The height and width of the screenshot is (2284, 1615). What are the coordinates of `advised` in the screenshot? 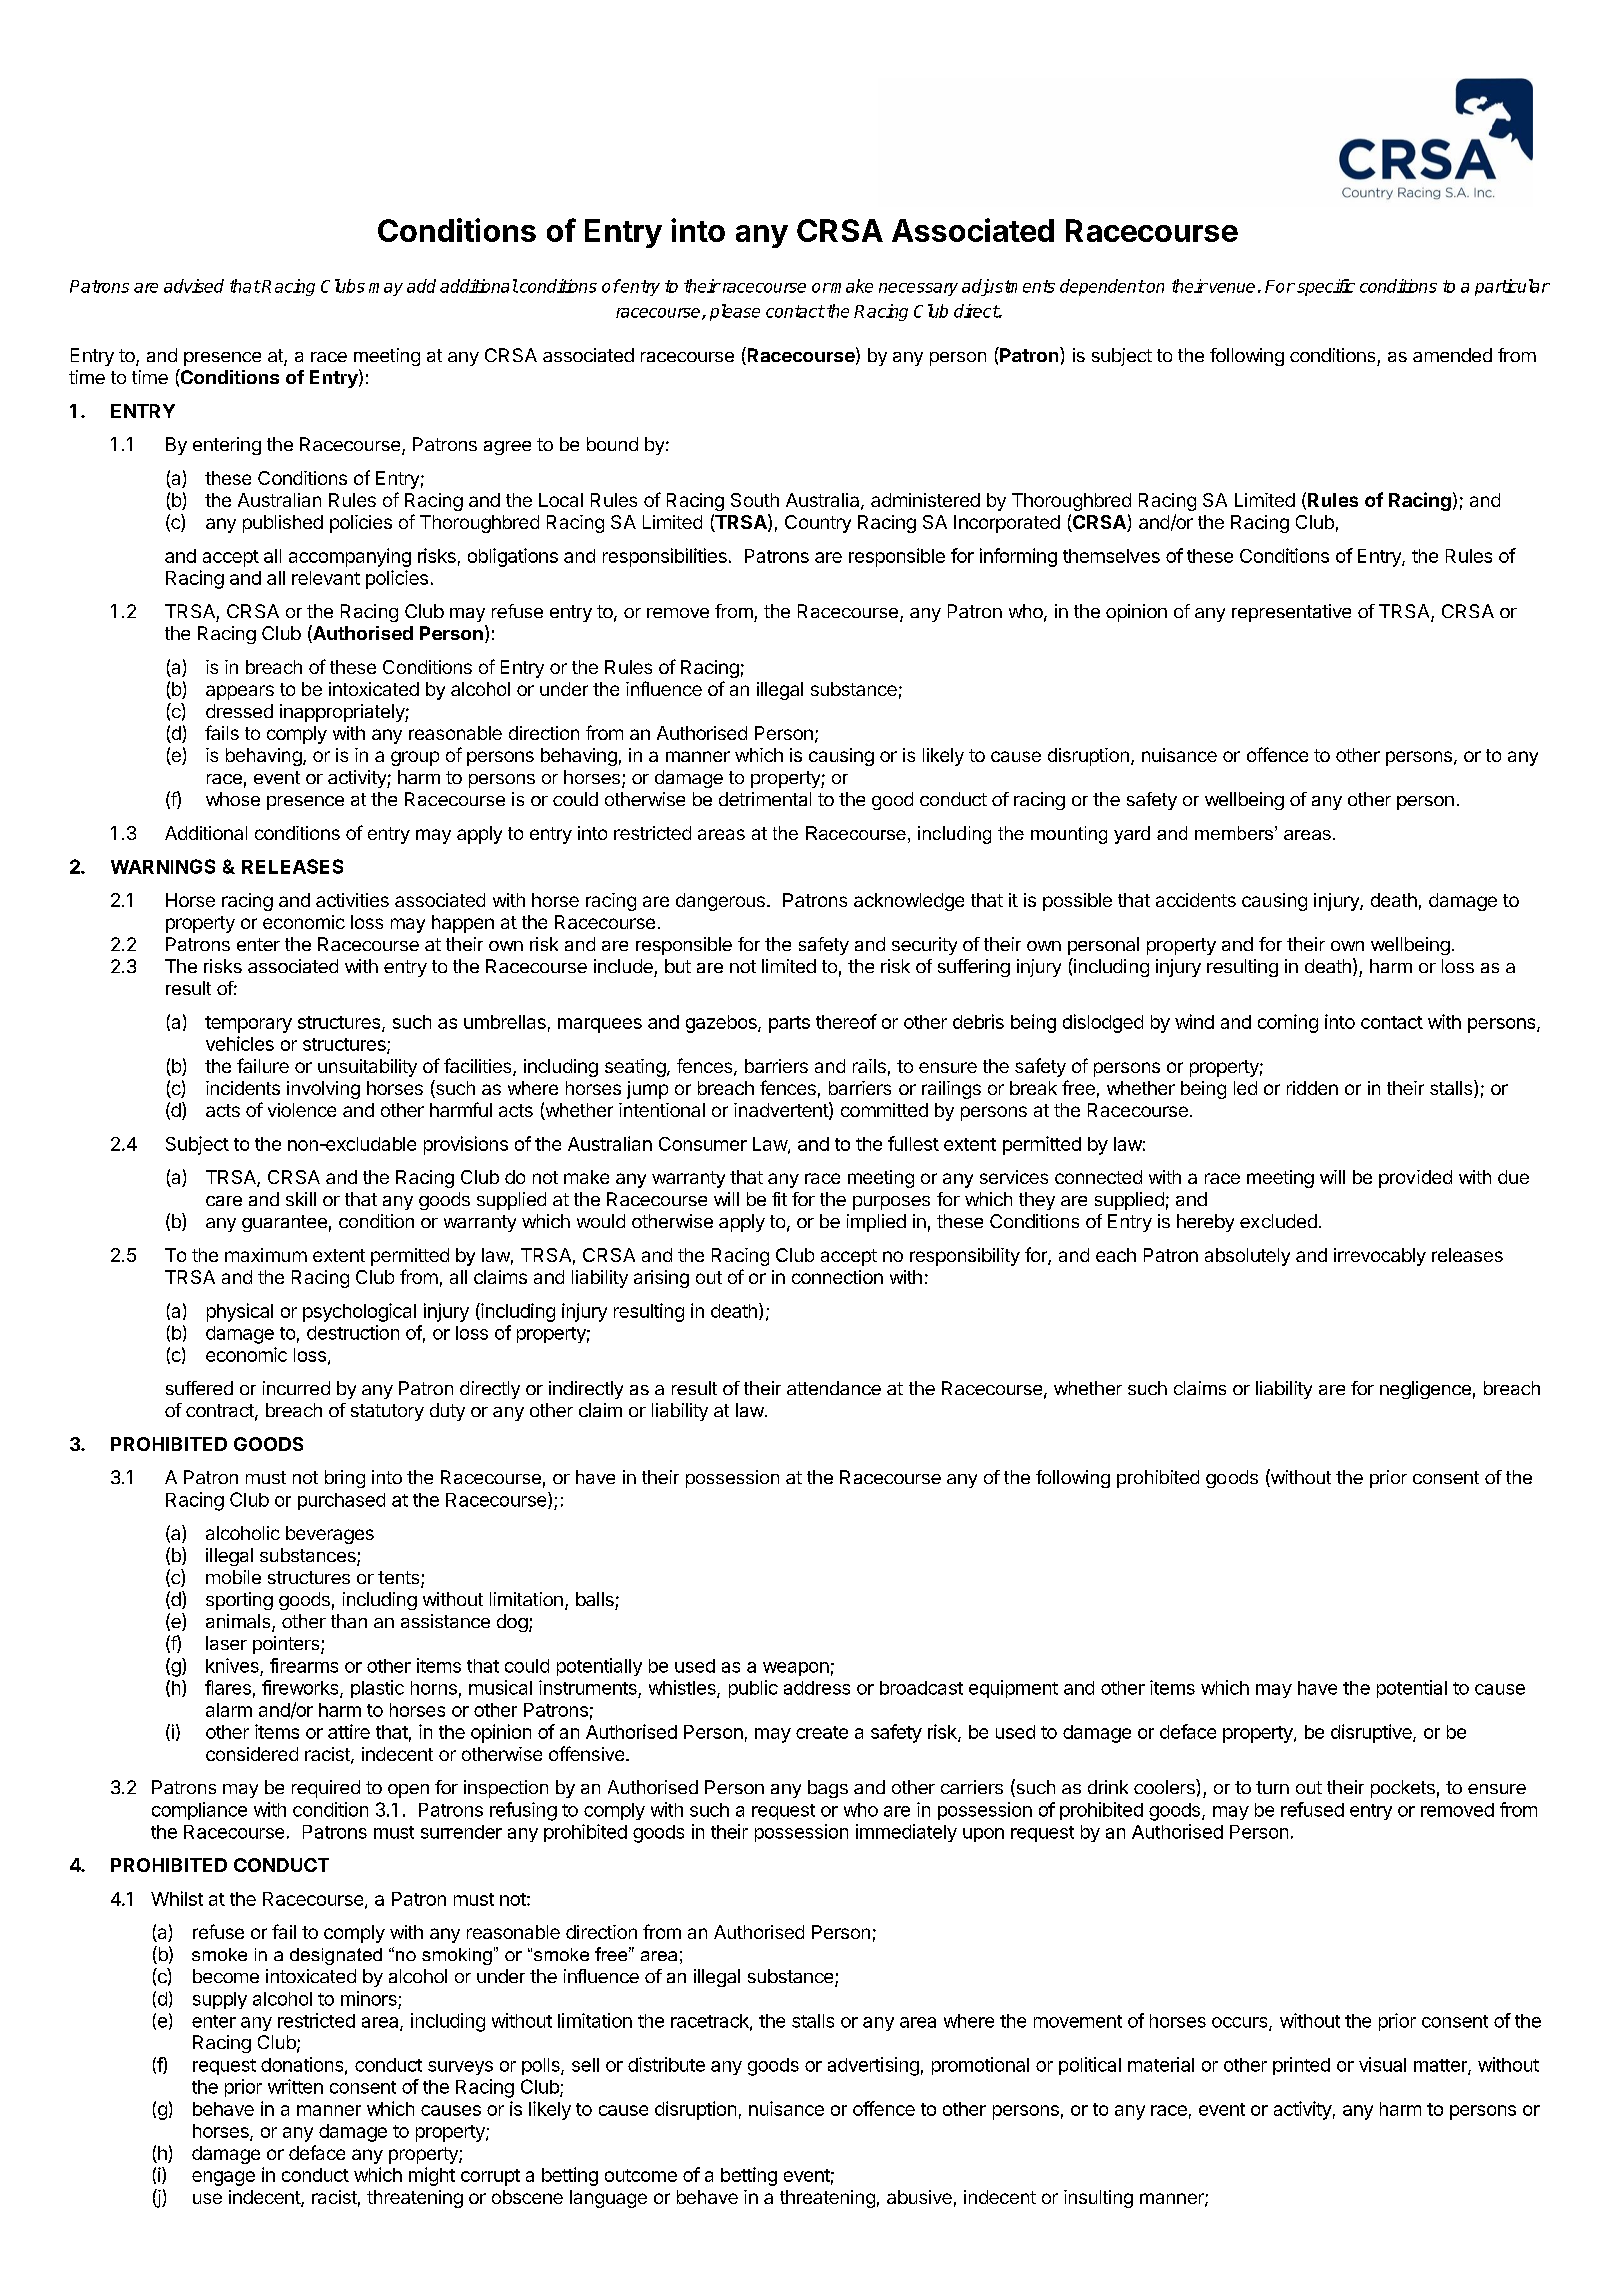 It's located at (194, 286).
